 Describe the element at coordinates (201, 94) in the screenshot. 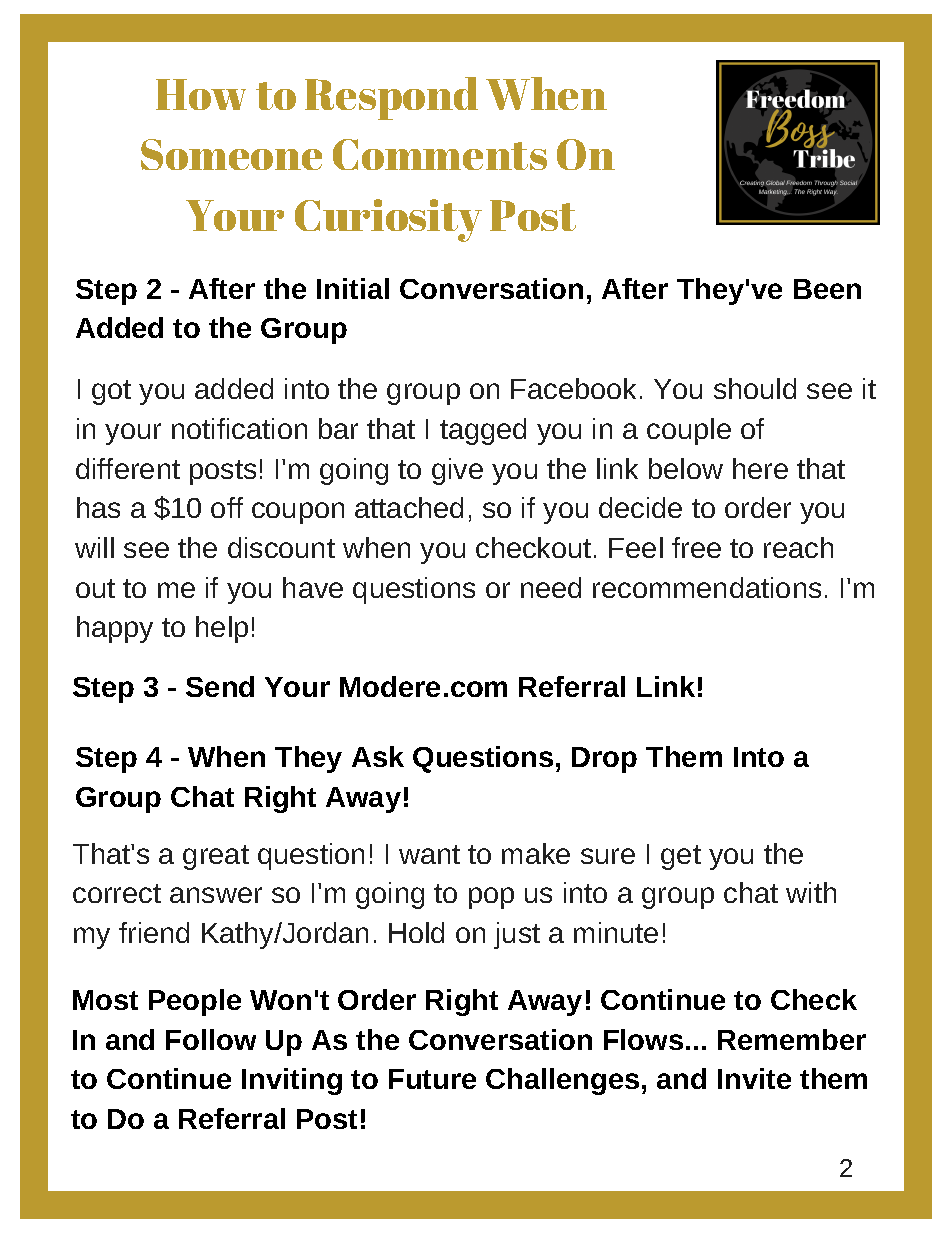

I see `How` at that location.
